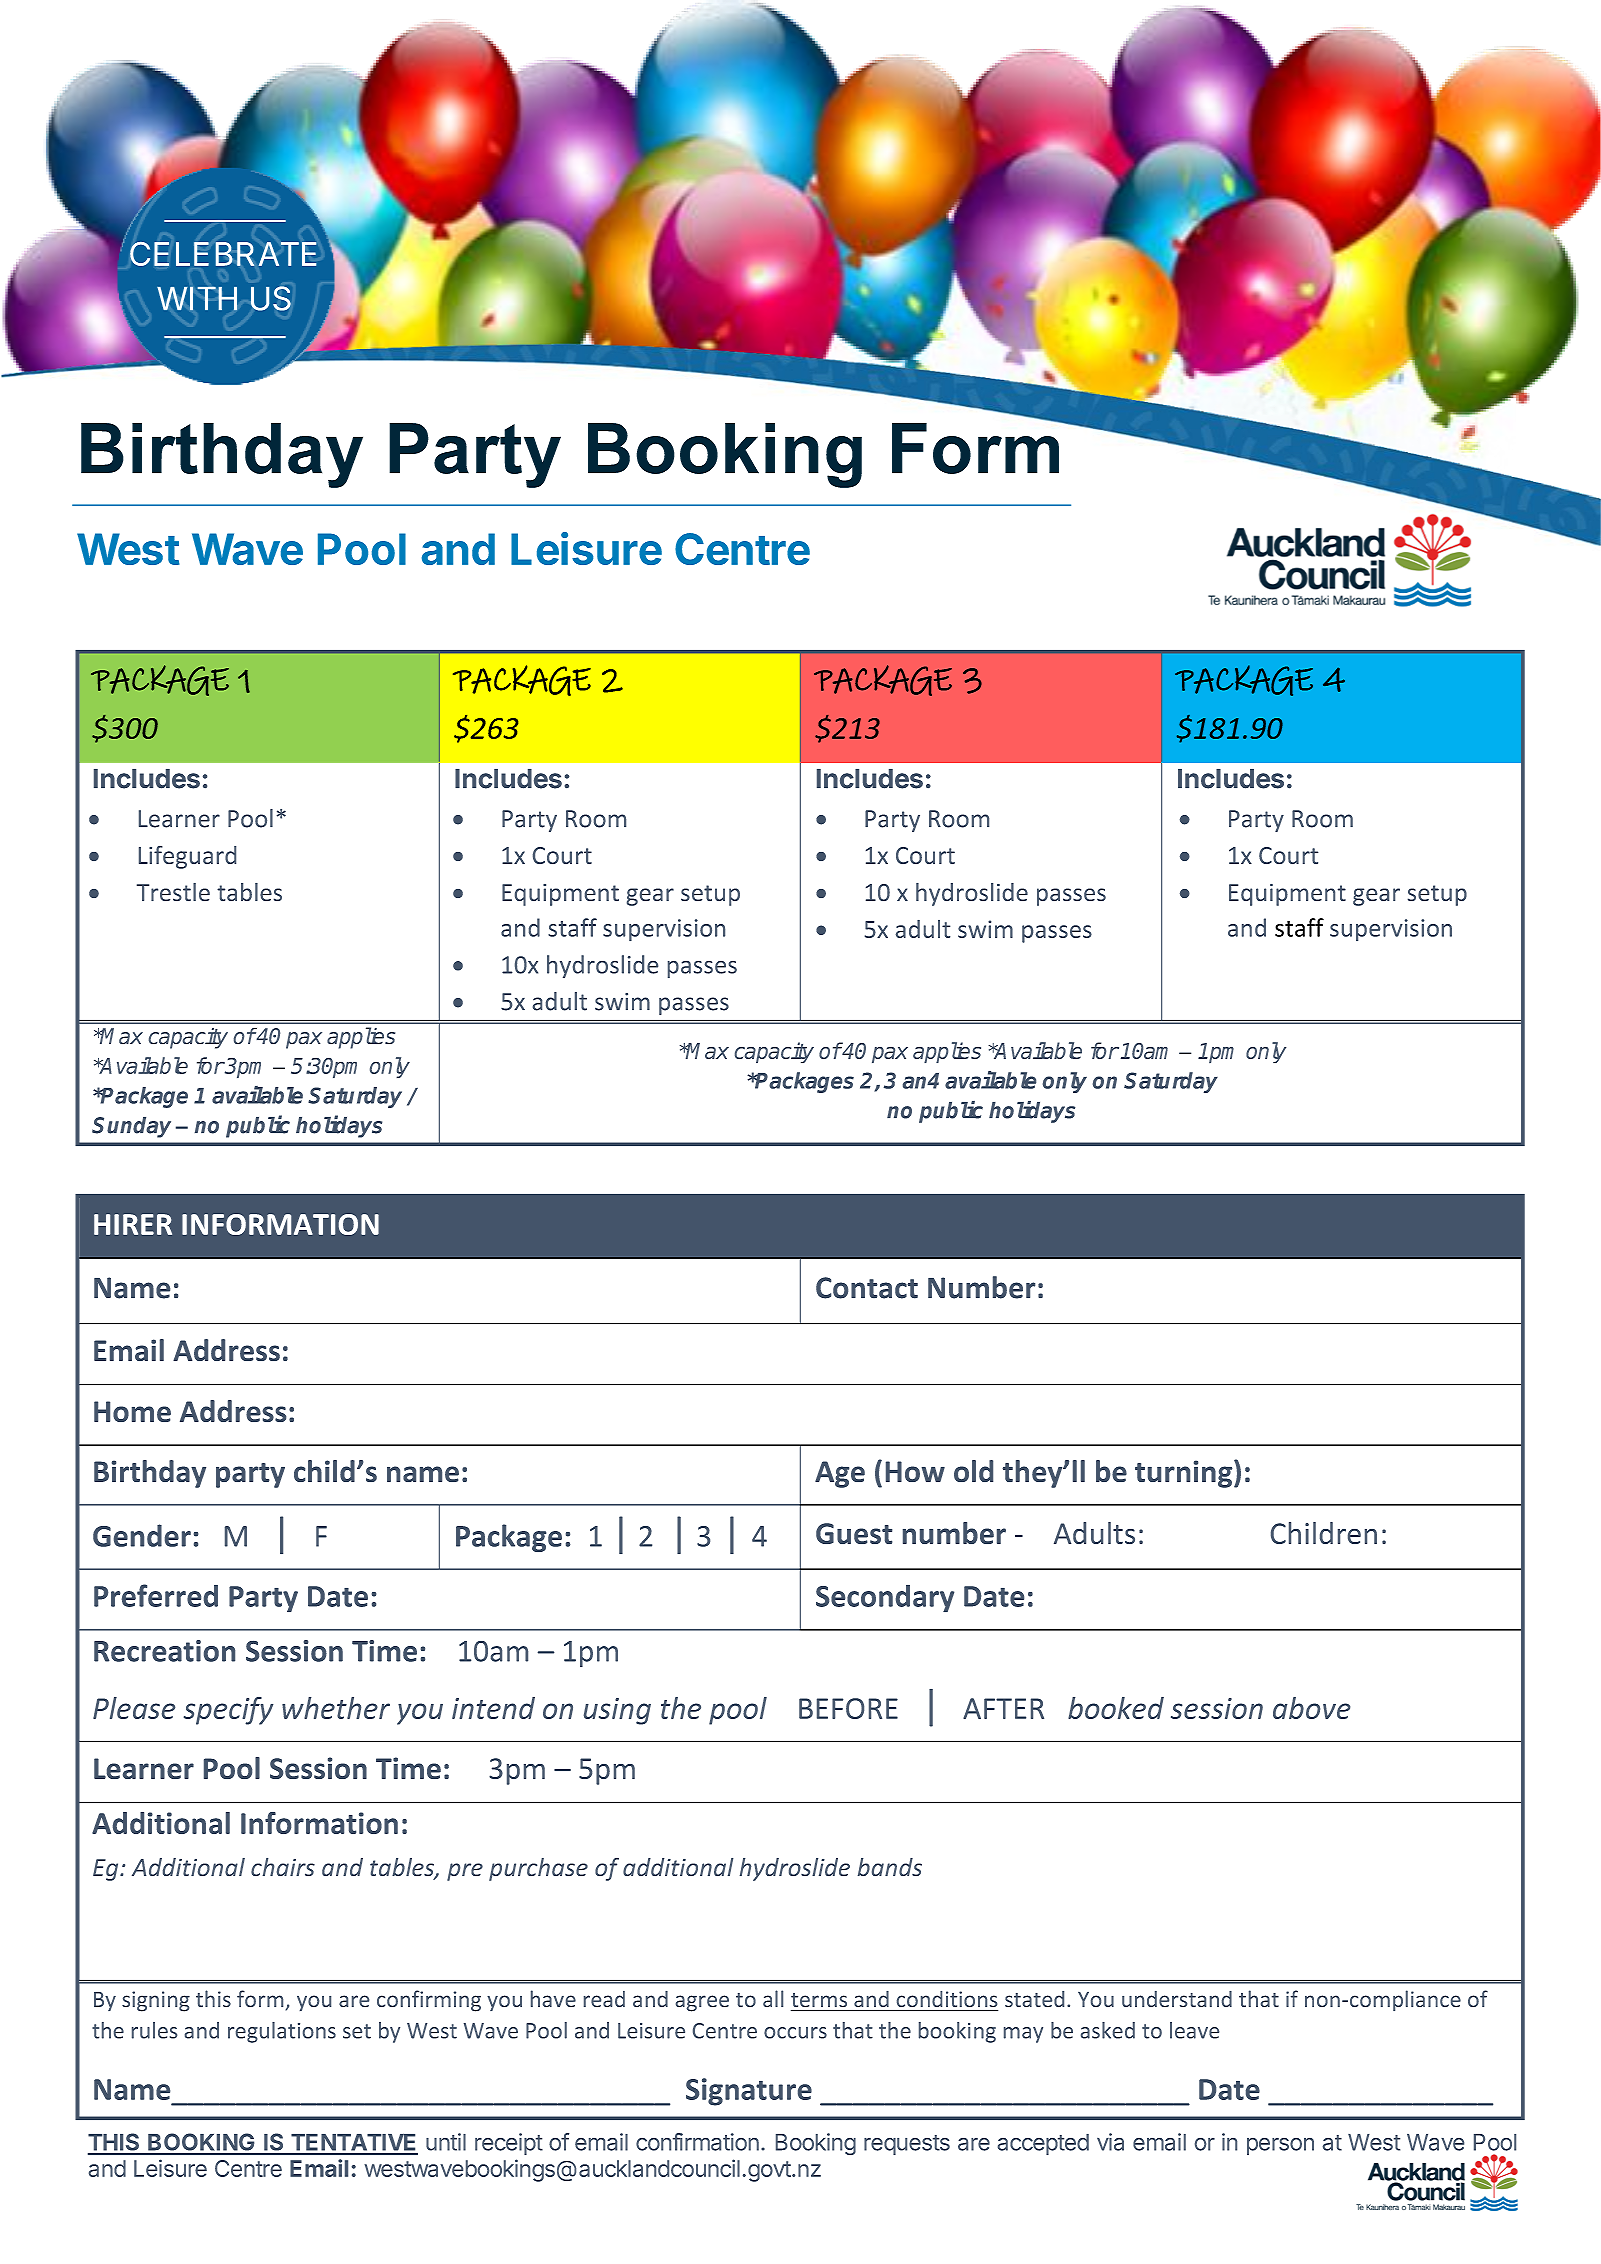  Describe the element at coordinates (749, 2092) in the screenshot. I see `Signature` at that location.
